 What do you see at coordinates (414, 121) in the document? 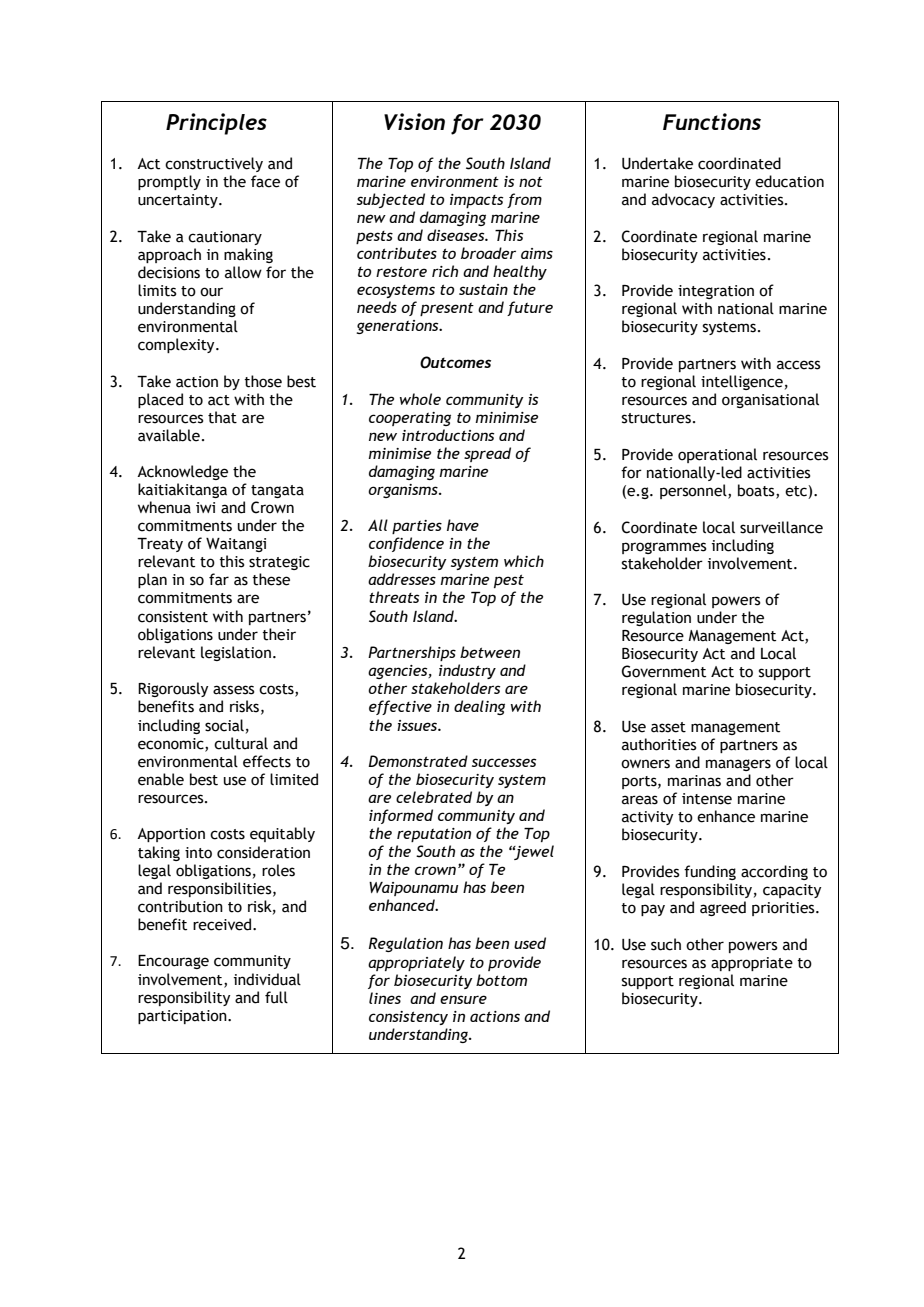
I see `Vision` at bounding box center [414, 121].
